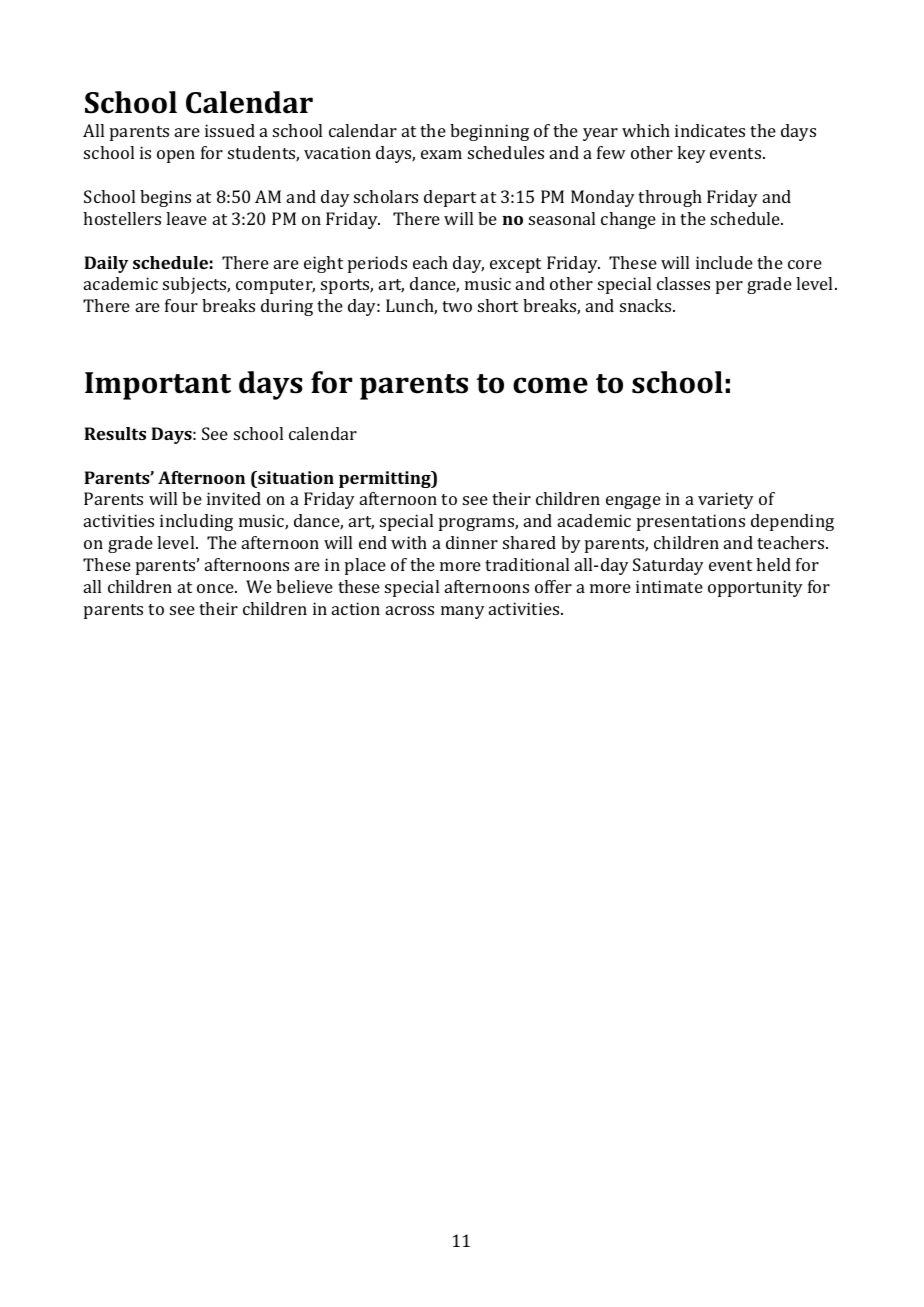 Image resolution: width=924 pixels, height=1307 pixels. Describe the element at coordinates (216, 588) in the image. I see `once` at that location.
